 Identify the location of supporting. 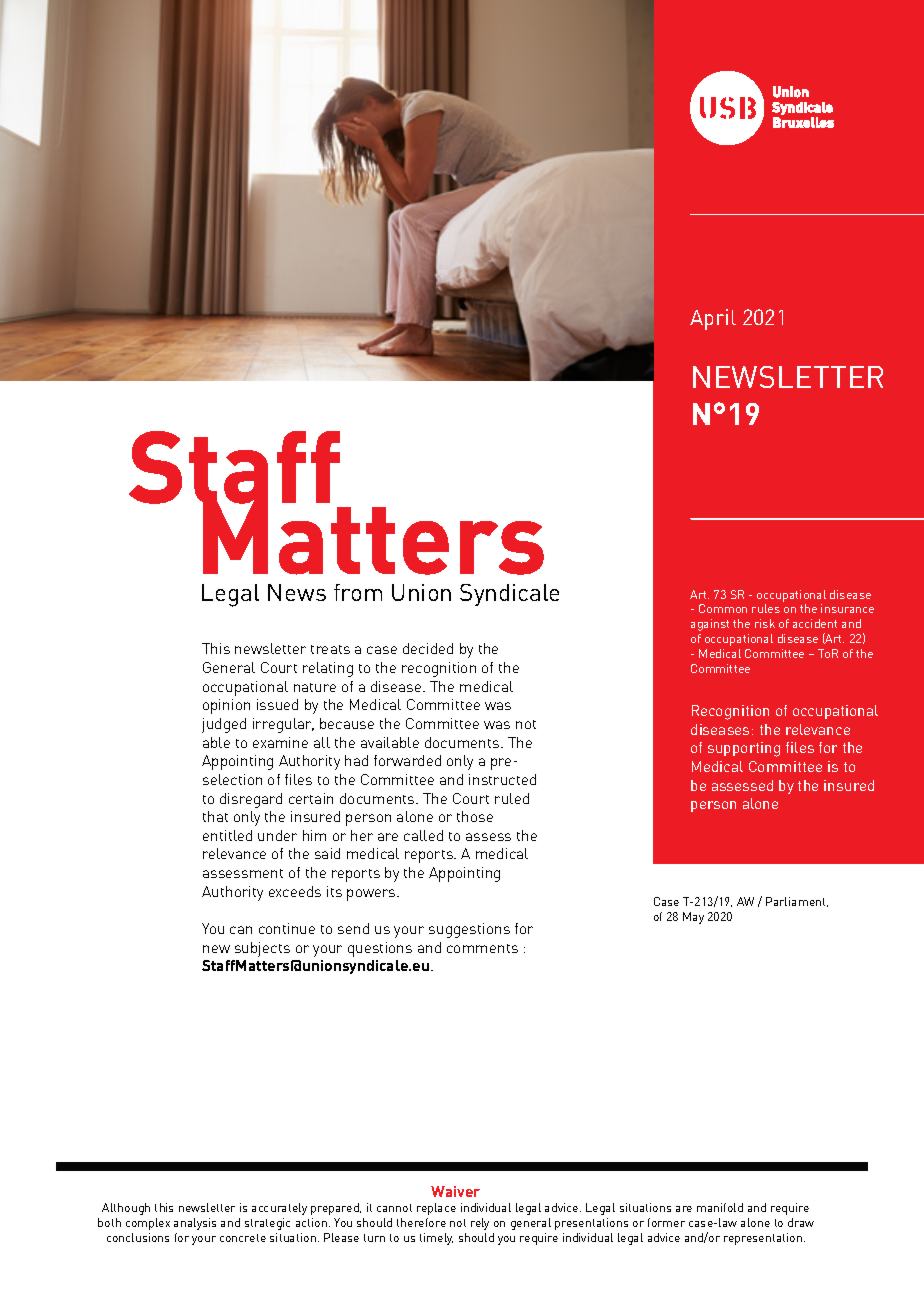
(744, 749).
